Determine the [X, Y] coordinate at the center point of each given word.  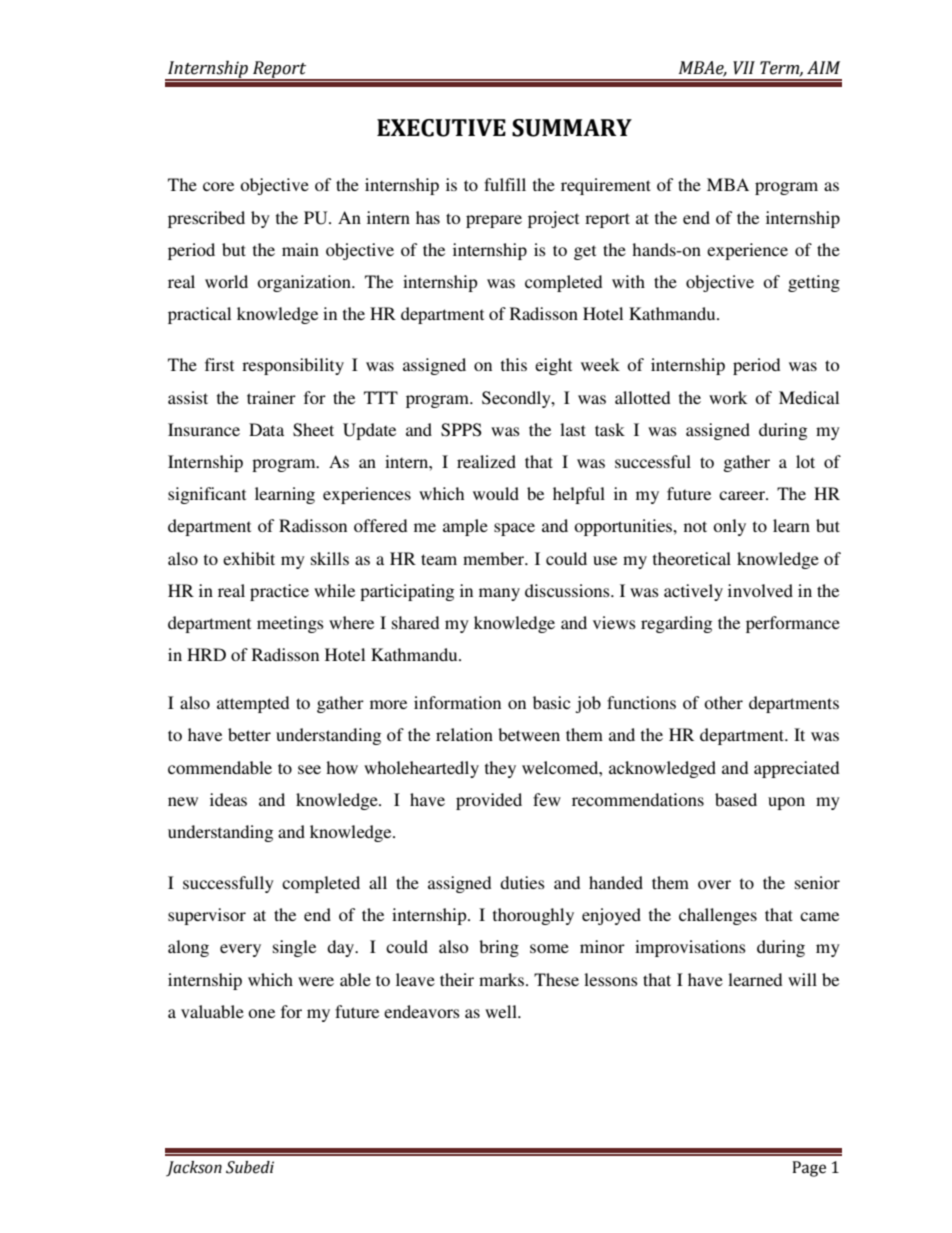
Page [809, 1169]
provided [489, 801]
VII [744, 68]
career [743, 495]
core [218, 186]
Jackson [194, 1168]
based [736, 799]
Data [266, 429]
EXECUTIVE [441, 128]
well [502, 1011]
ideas [228, 799]
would [496, 493]
